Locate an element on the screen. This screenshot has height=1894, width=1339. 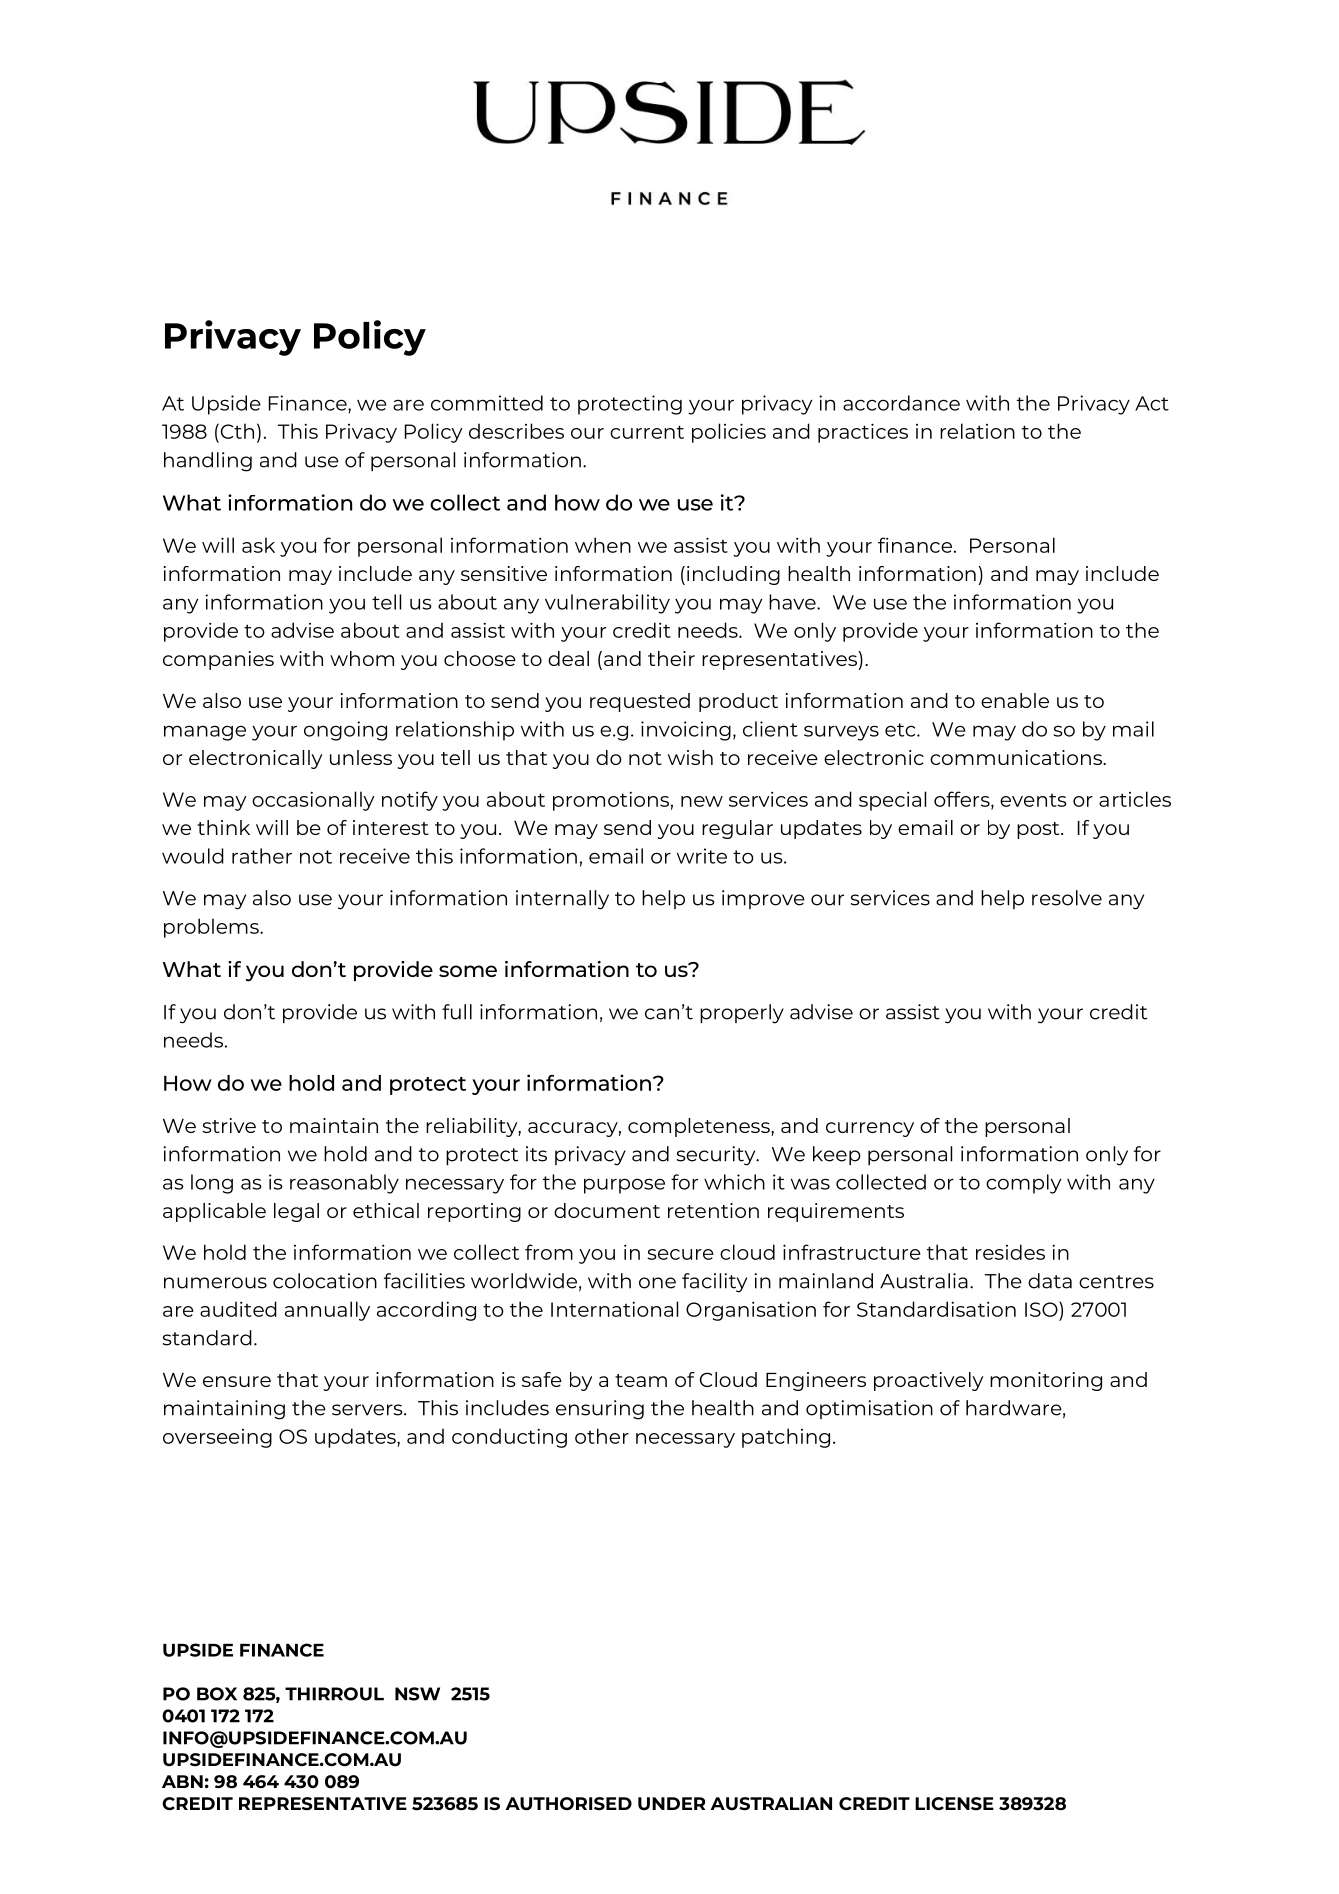
resolve is located at coordinates (1067, 898).
